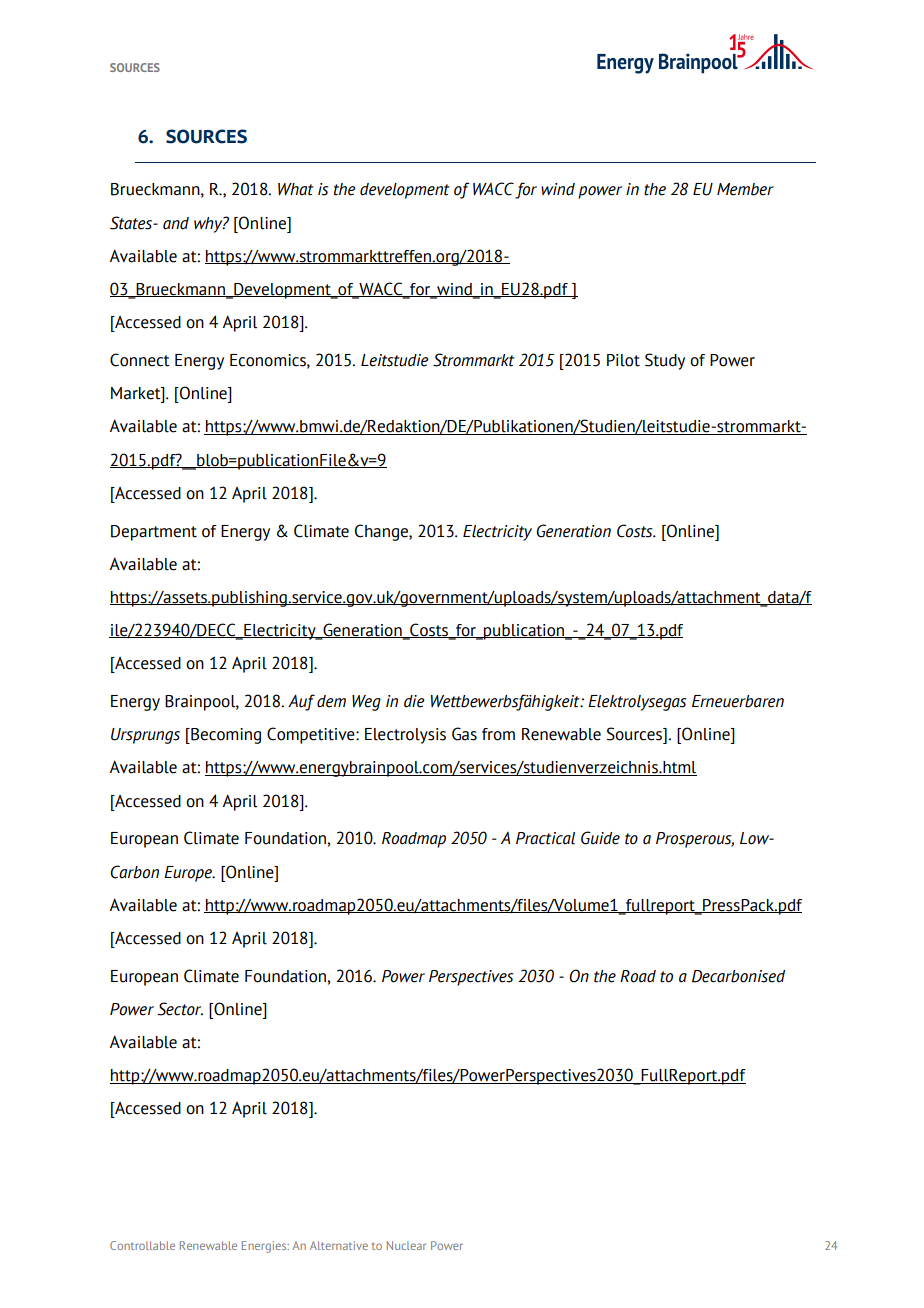  Describe the element at coordinates (745, 189) in the document. I see `Member` at that location.
